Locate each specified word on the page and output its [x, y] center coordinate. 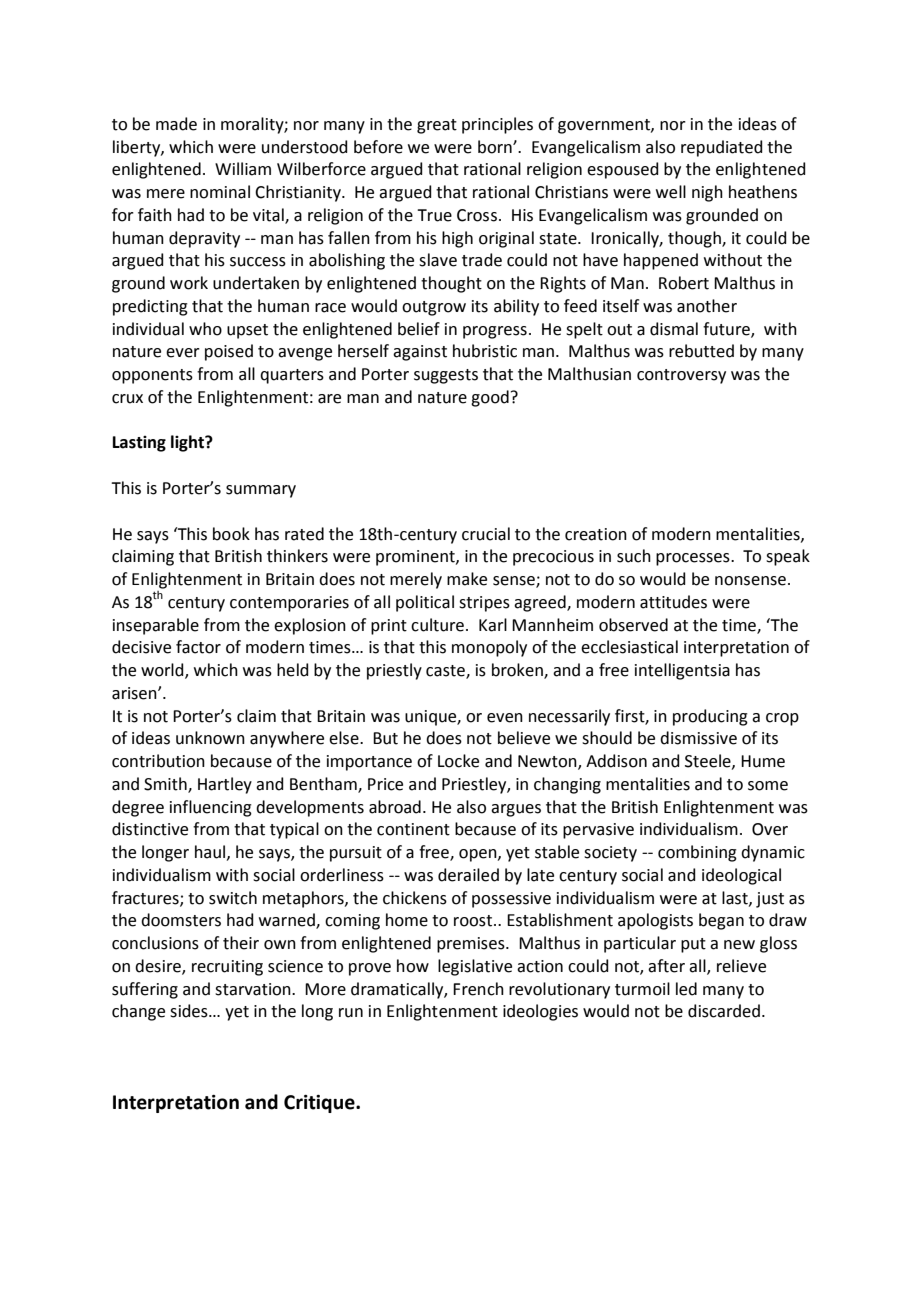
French [478, 989]
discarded [724, 1011]
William [243, 169]
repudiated [722, 148]
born [496, 147]
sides [190, 1011]
